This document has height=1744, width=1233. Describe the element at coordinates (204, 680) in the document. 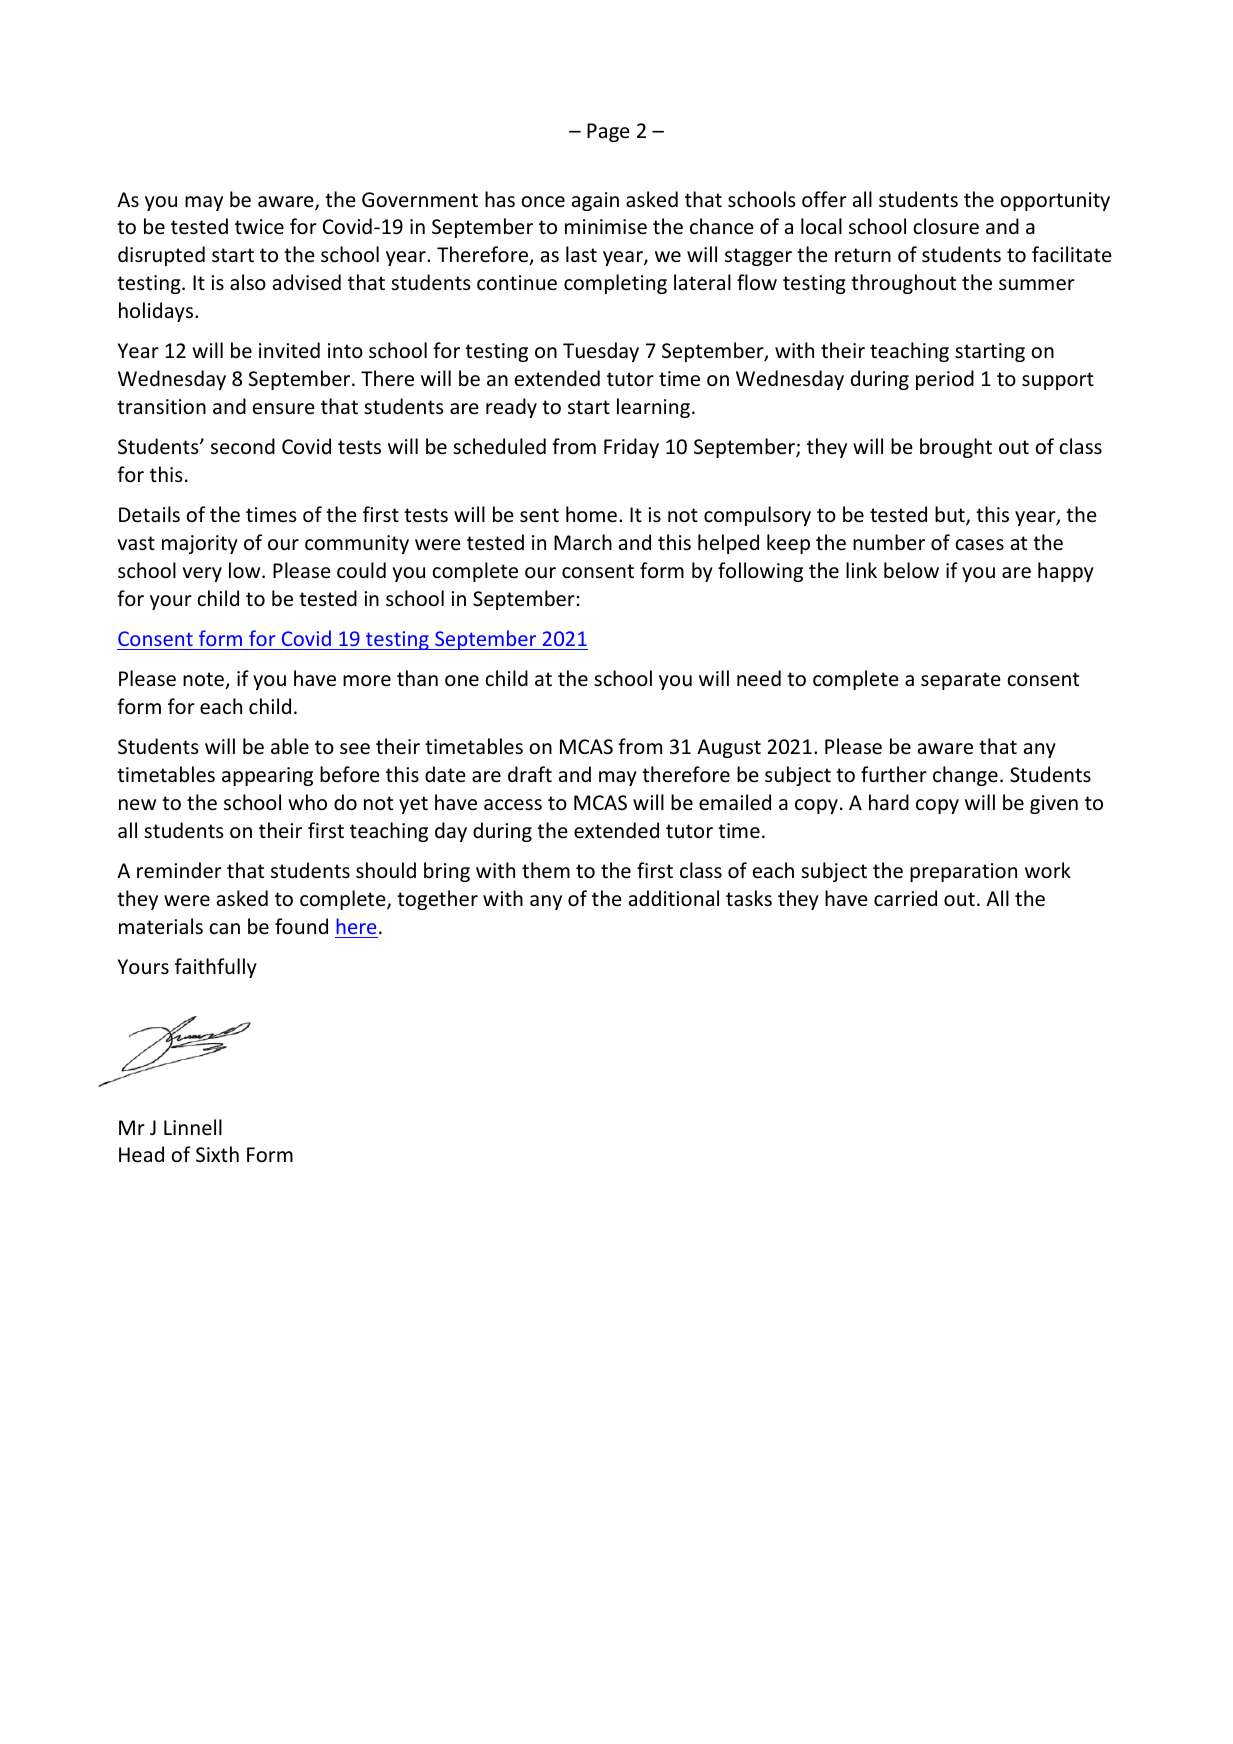

I see `note` at that location.
